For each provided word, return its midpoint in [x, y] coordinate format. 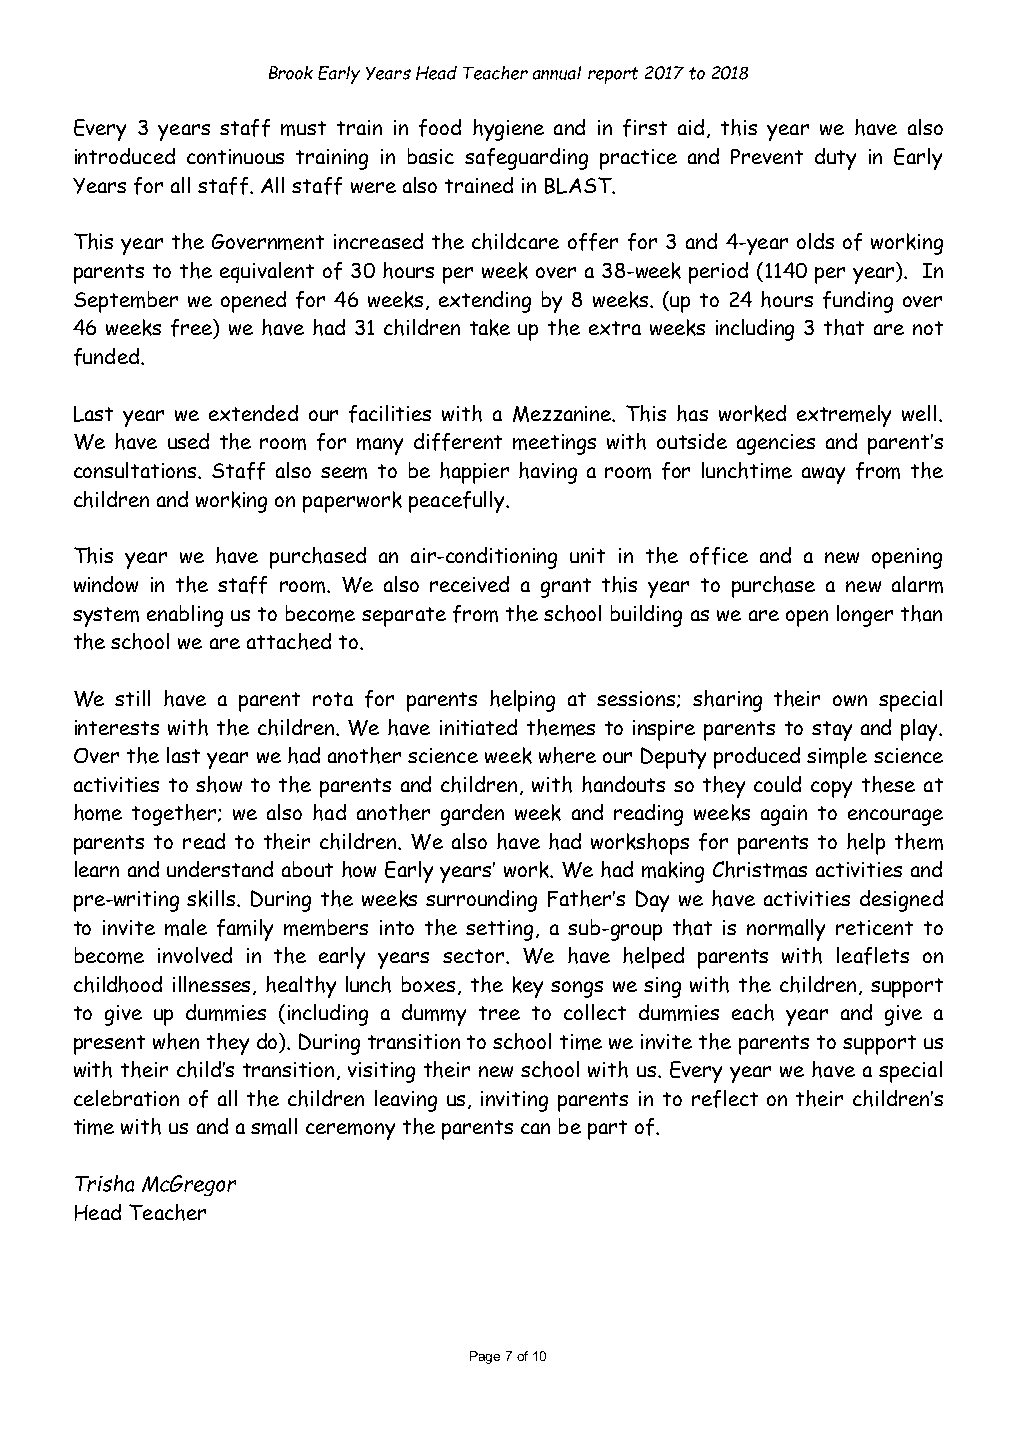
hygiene [508, 130]
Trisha [104, 1183]
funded [106, 357]
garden [472, 815]
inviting [514, 1101]
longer [865, 616]
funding [858, 302]
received [469, 584]
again [784, 815]
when [176, 1041]
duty [835, 159]
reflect [725, 1099]
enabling [185, 616]
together [174, 815]
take [490, 327]
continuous [235, 156]
